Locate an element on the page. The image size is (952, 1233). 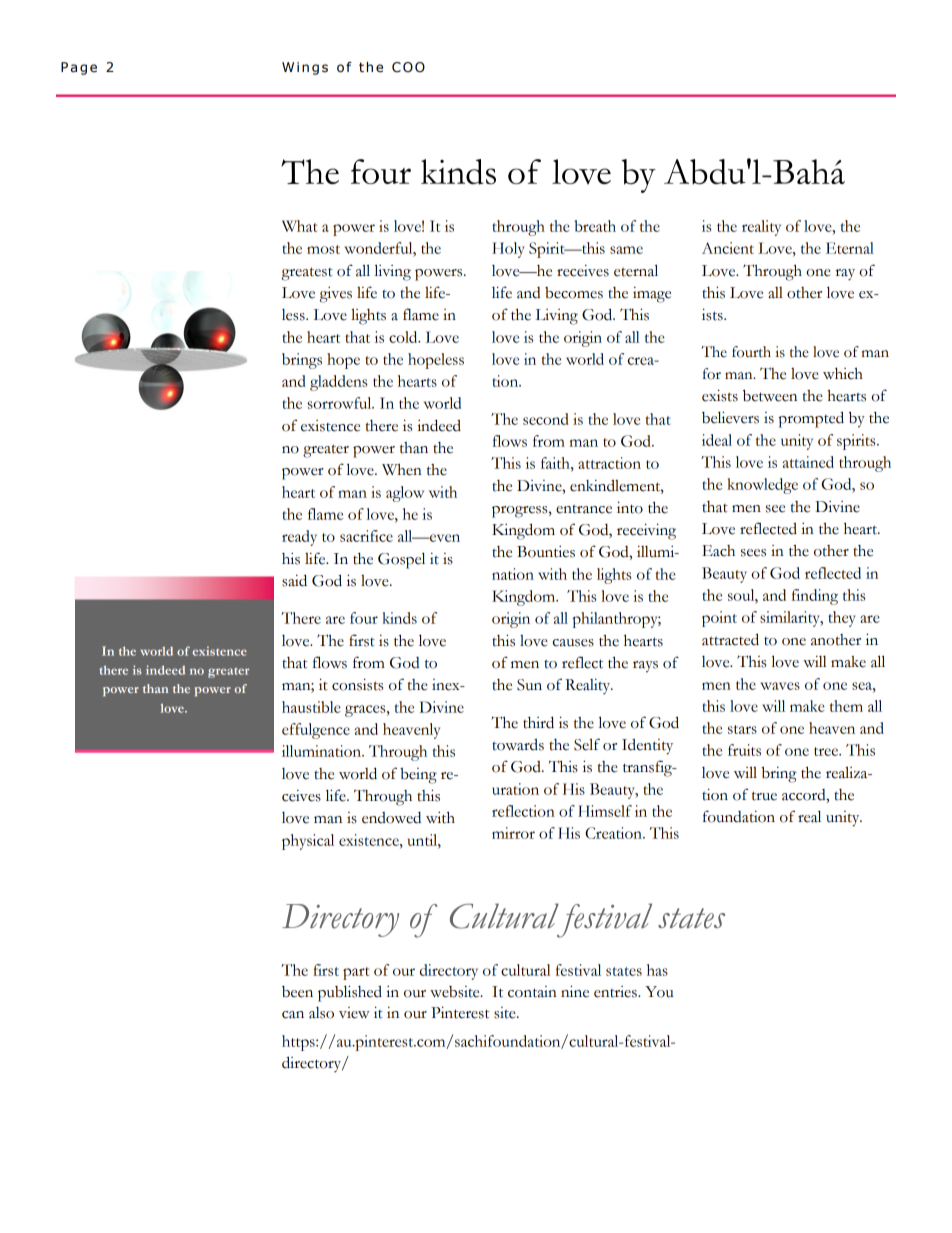
breath is located at coordinates (595, 226).
